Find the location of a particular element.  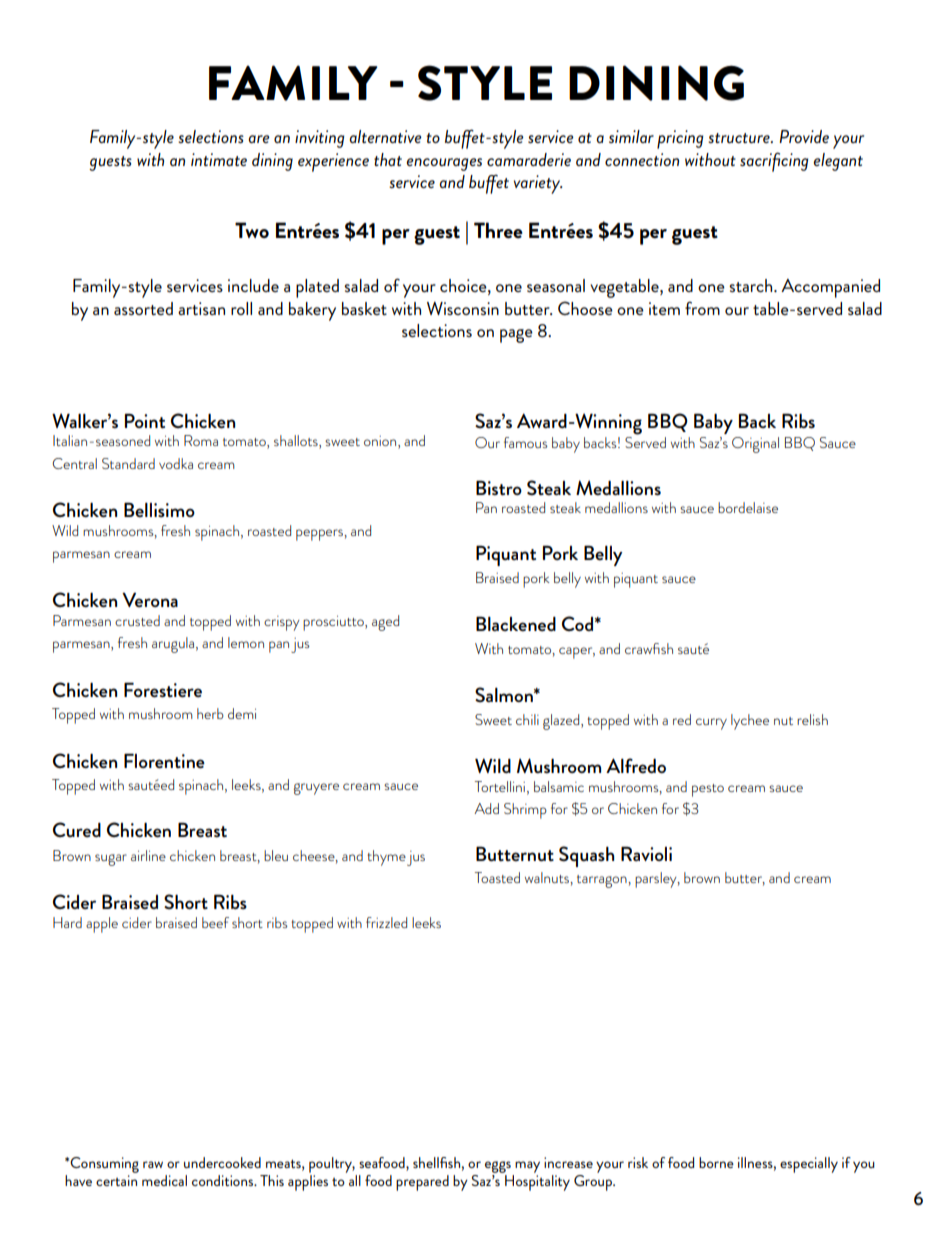

medical is located at coordinates (164, 1180).
